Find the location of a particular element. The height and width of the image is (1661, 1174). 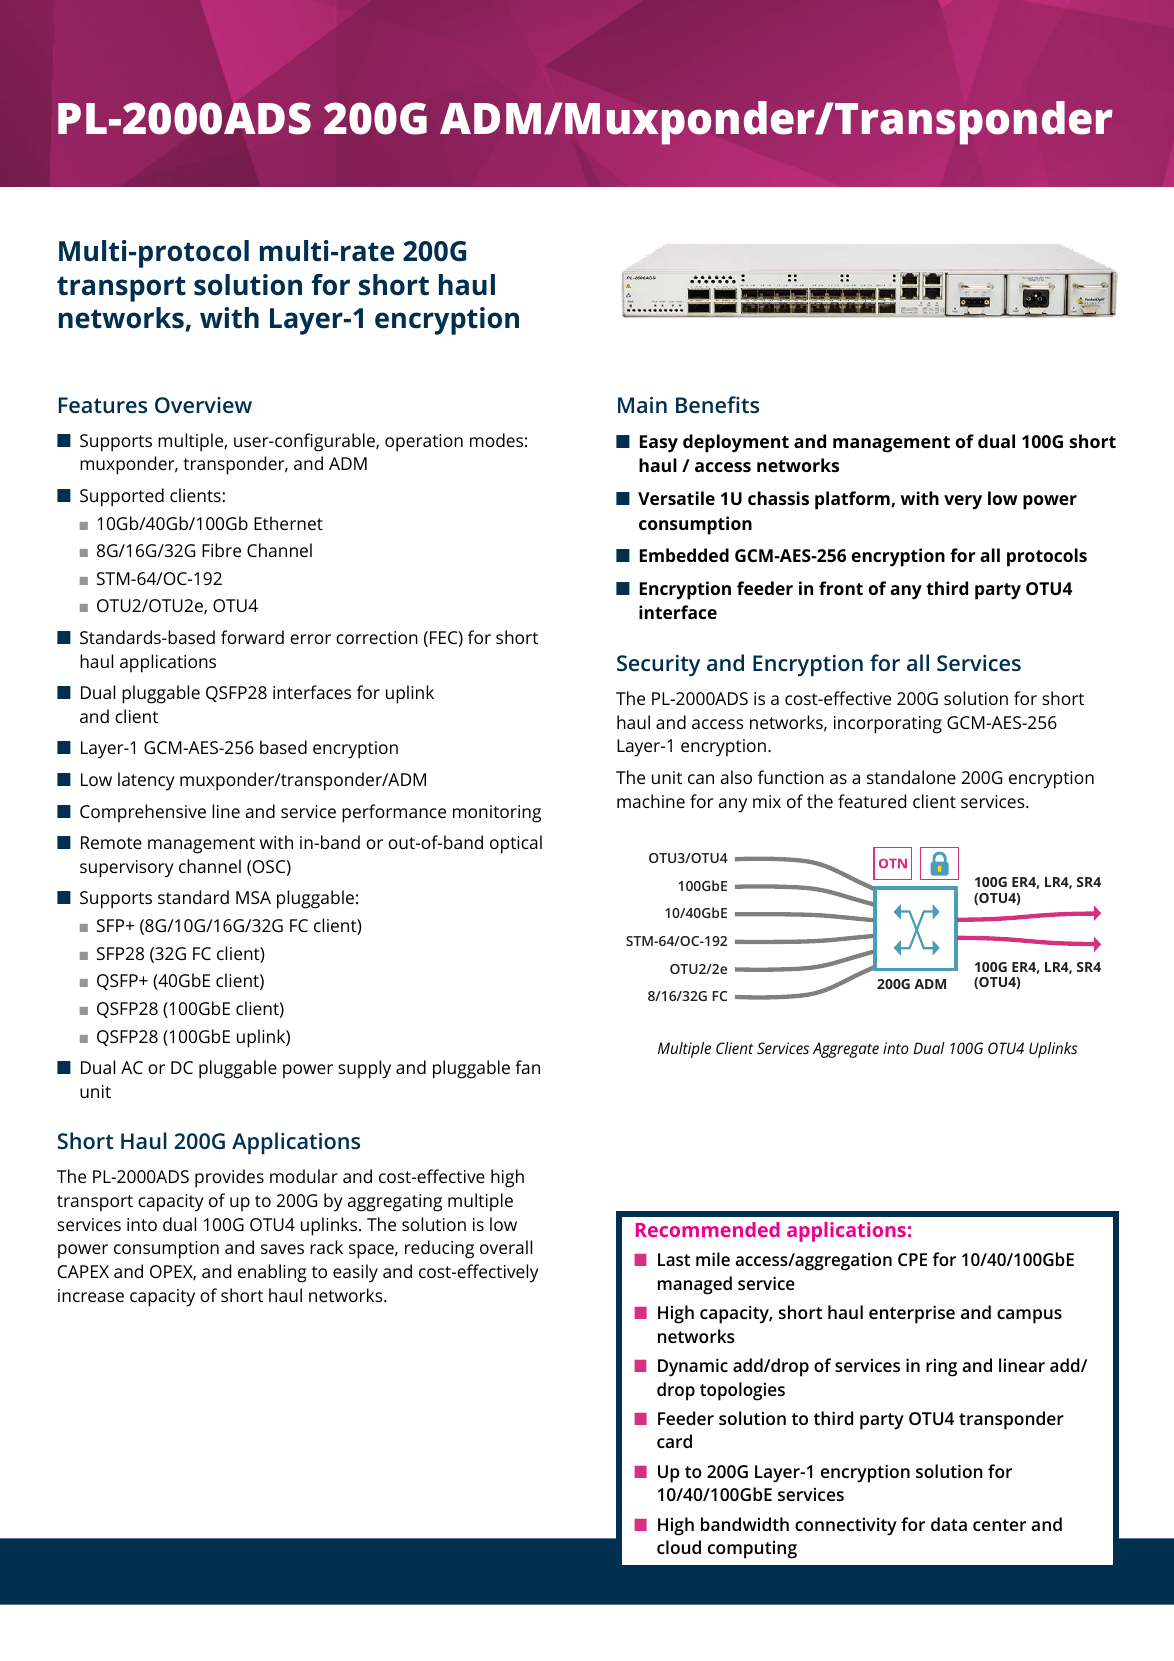

provides is located at coordinates (229, 1178).
